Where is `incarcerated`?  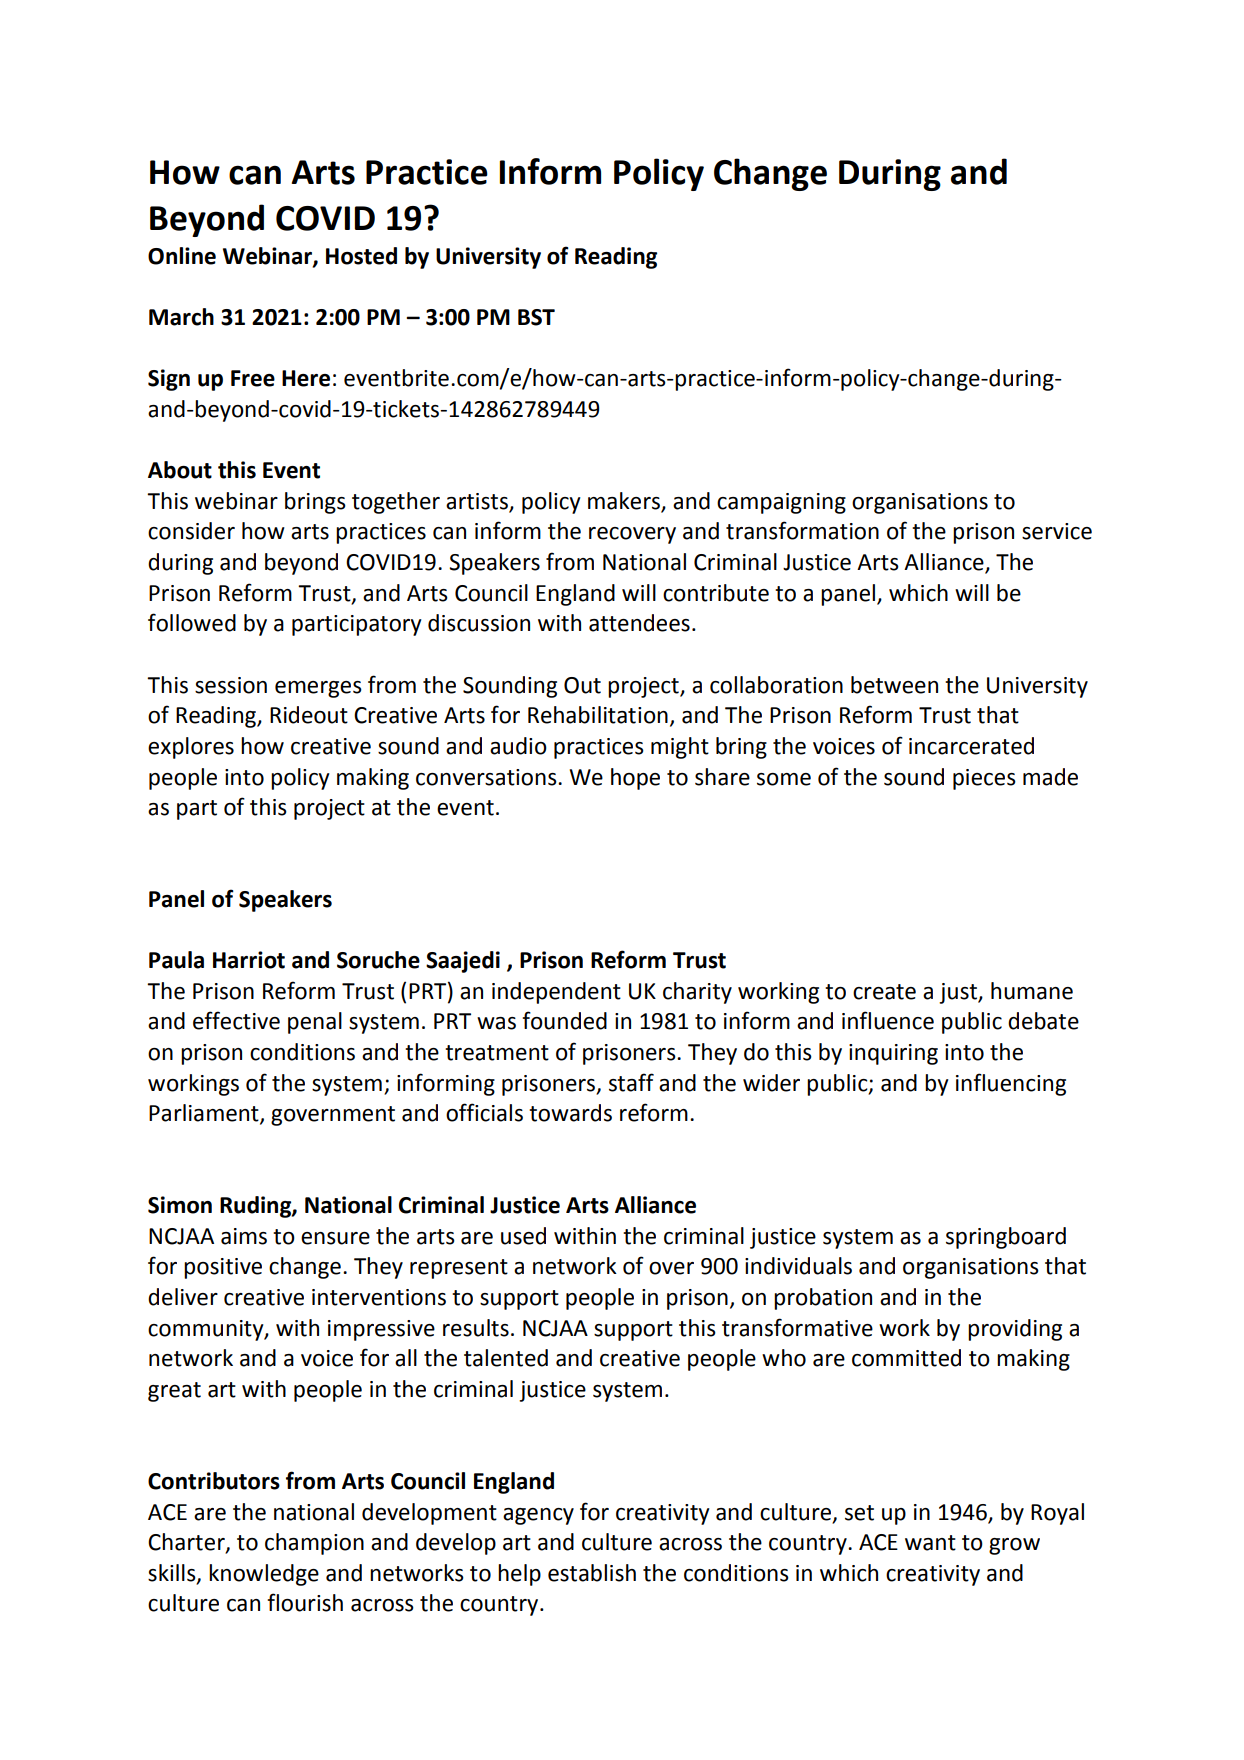 incarcerated is located at coordinates (971, 746).
